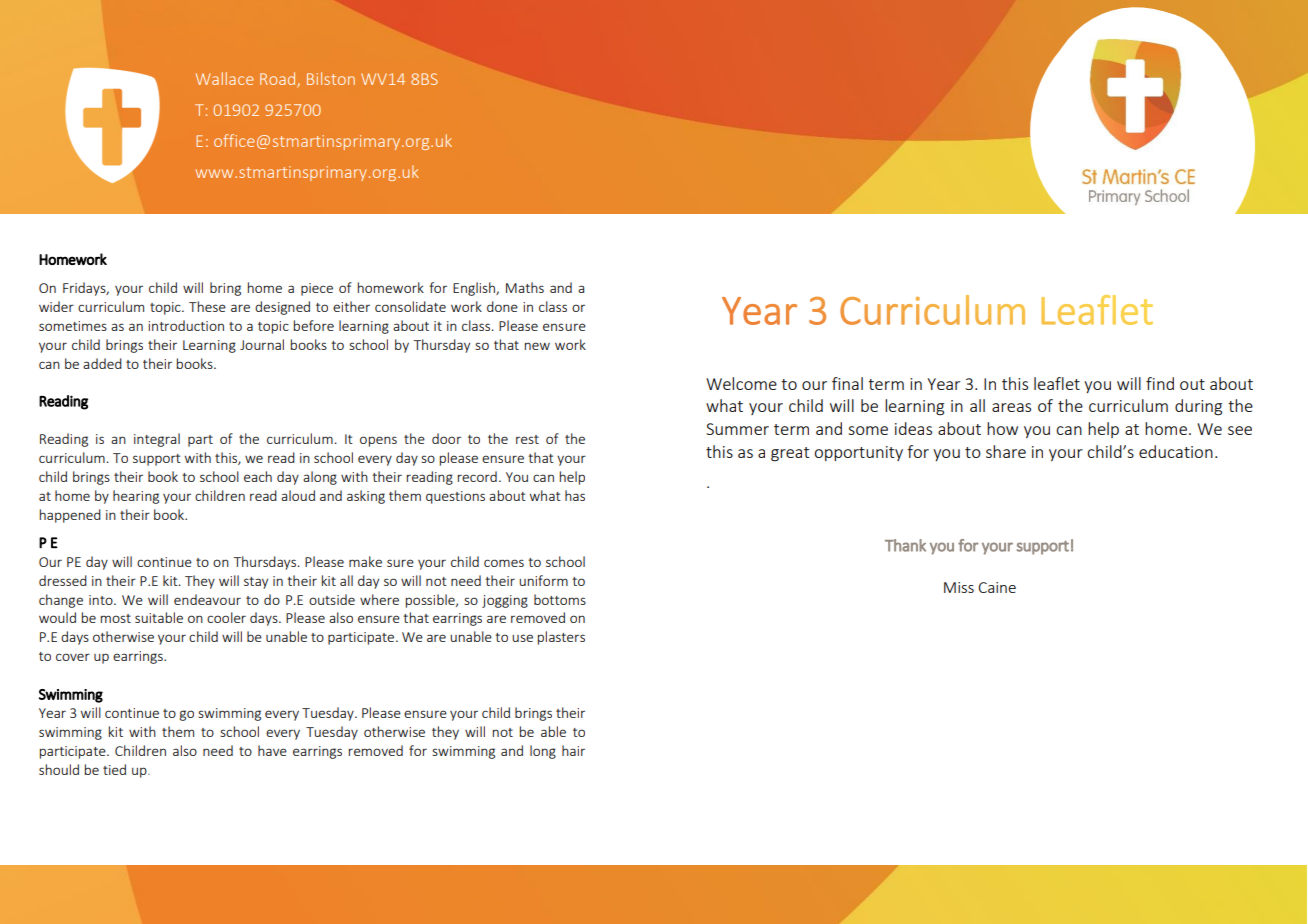 The height and width of the document is (924, 1308). Describe the element at coordinates (905, 545) in the document. I see `Thank` at that location.
